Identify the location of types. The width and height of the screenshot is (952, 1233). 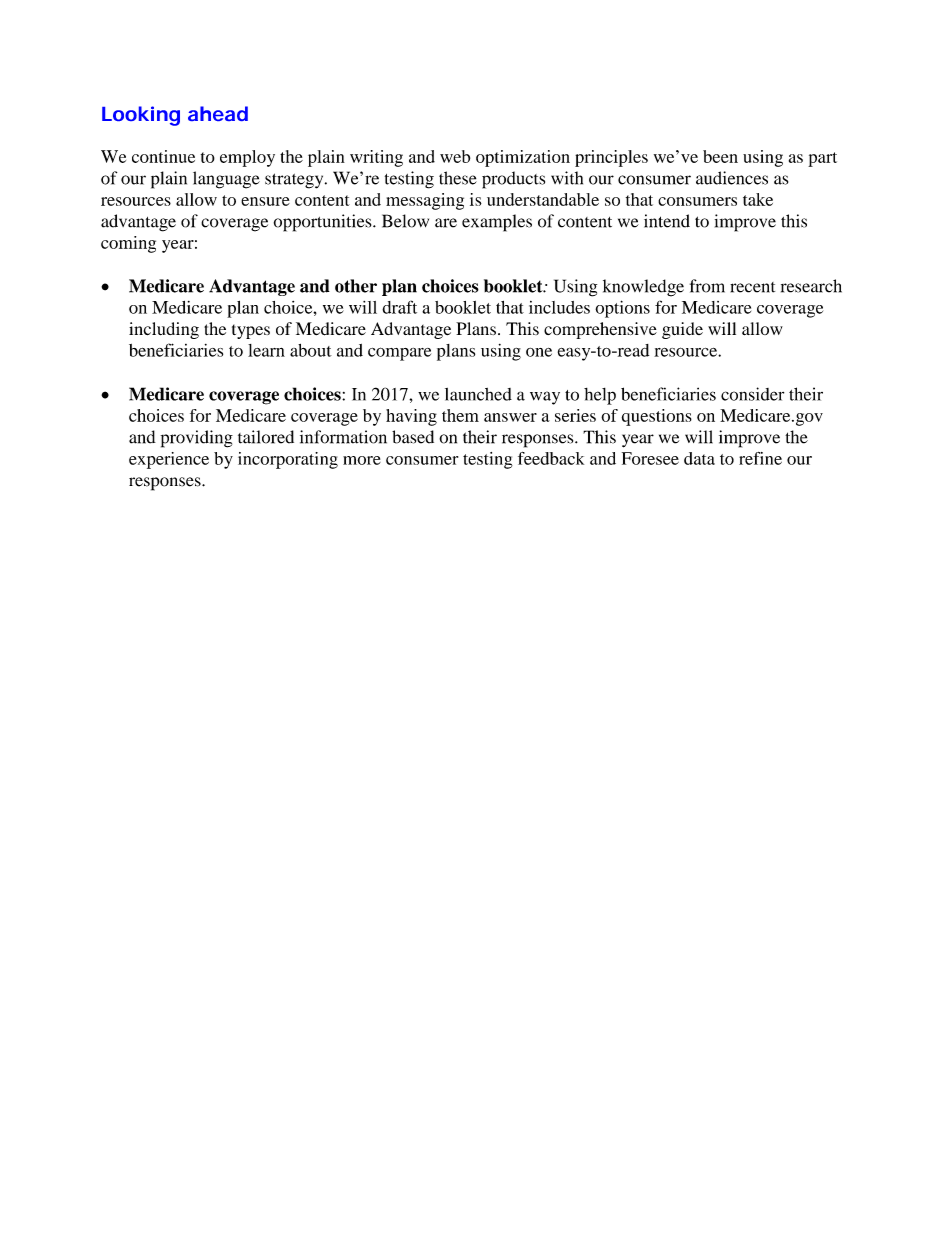
(251, 331).
